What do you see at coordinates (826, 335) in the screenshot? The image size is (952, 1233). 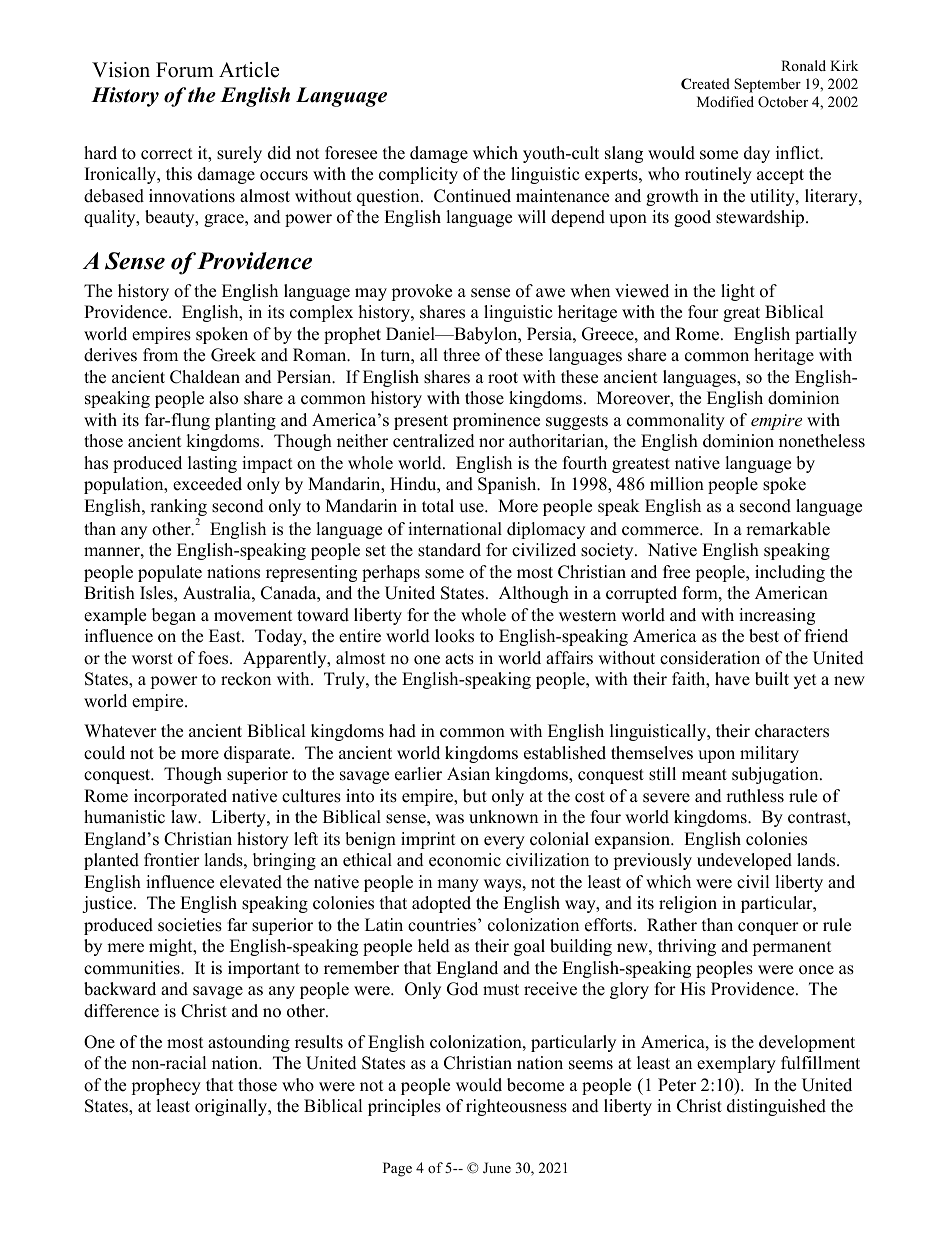 I see `partially` at bounding box center [826, 335].
